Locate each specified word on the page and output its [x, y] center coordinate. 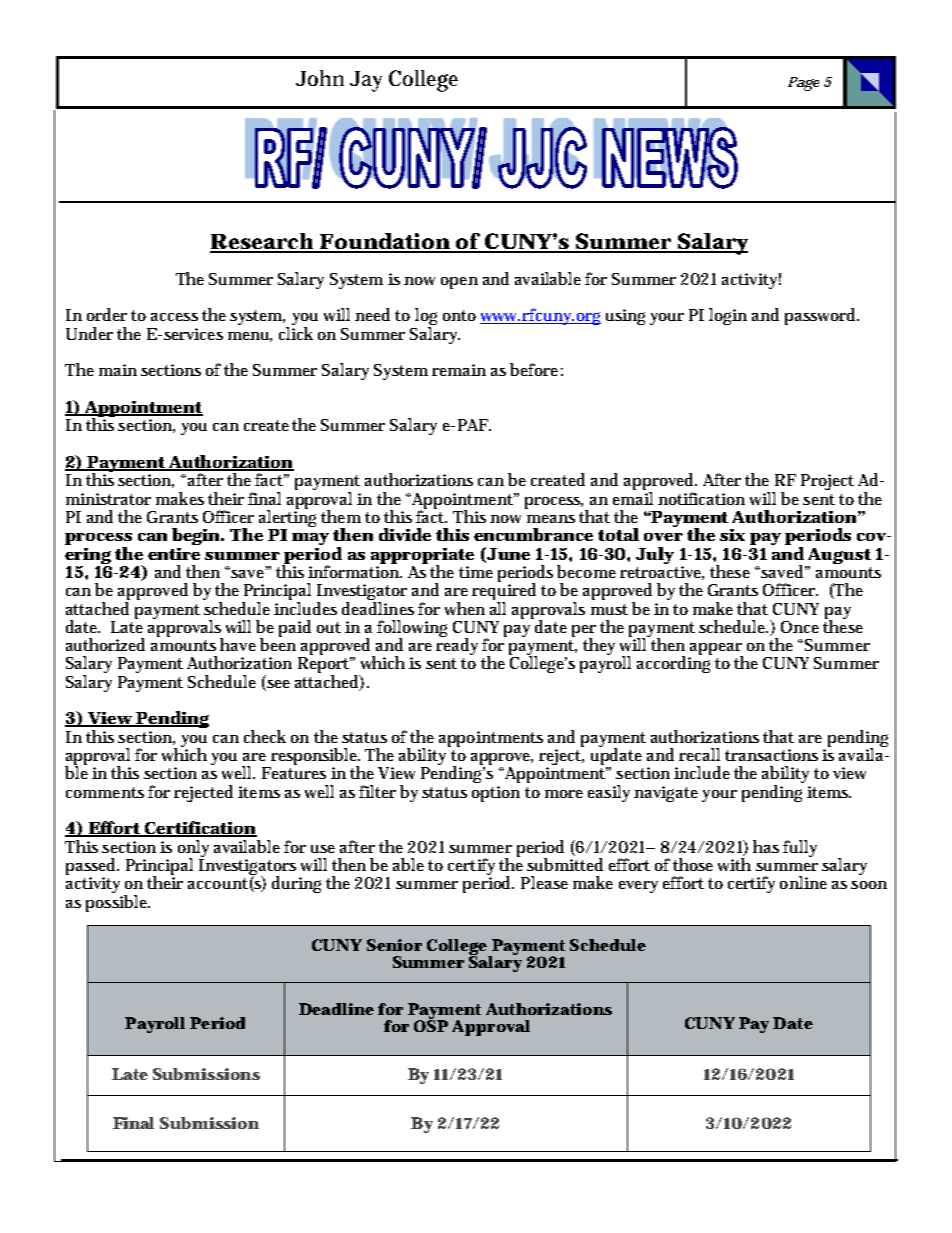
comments [105, 792]
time [476, 572]
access [174, 317]
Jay [366, 81]
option [496, 794]
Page [803, 84]
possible [118, 903]
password [822, 316]
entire [174, 554]
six [732, 535]
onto [459, 315]
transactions [771, 755]
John [320, 78]
